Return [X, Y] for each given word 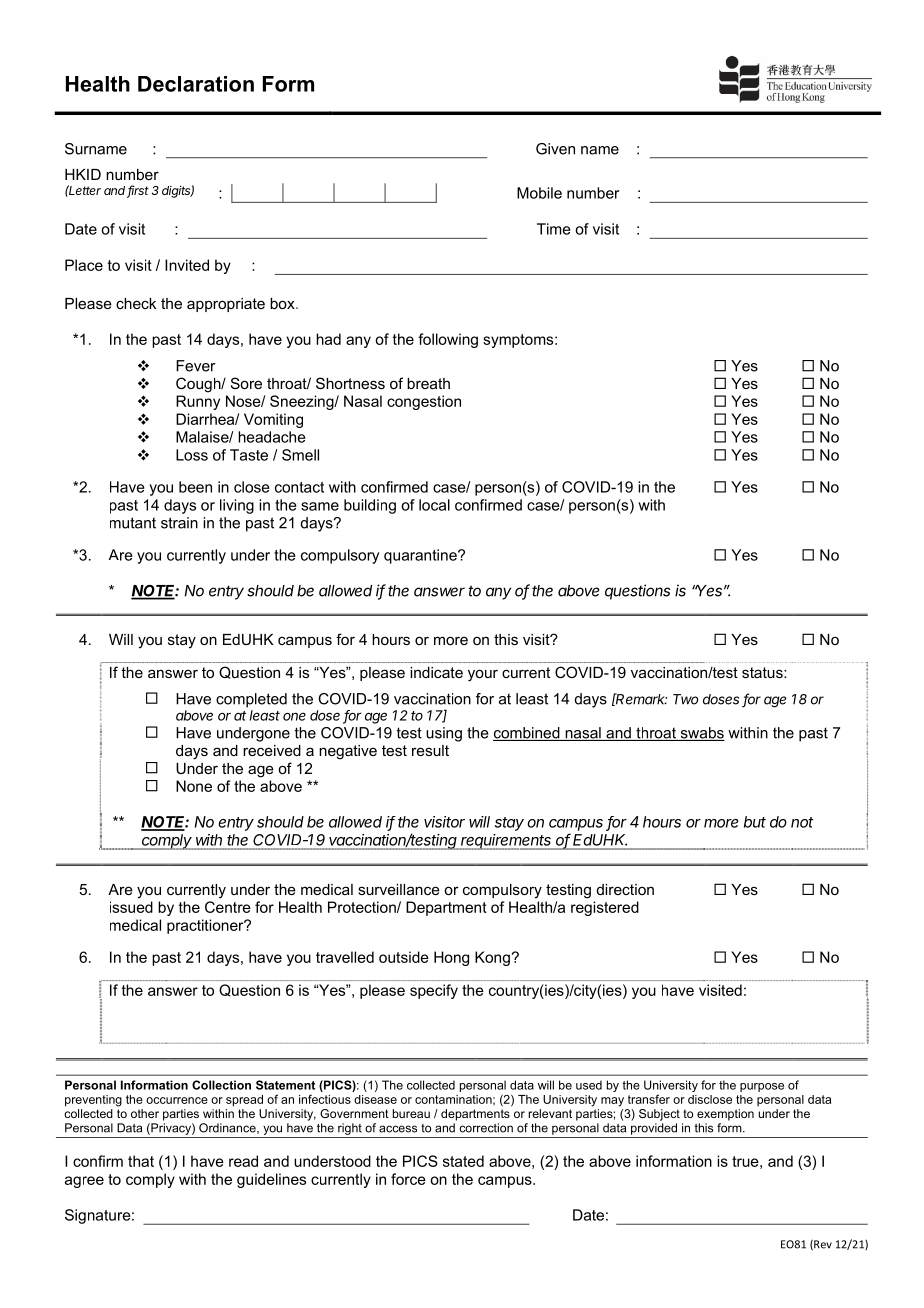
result [430, 750]
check [136, 303]
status [763, 672]
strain [179, 523]
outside [404, 957]
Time [554, 229]
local [434, 505]
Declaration [196, 84]
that [141, 1161]
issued [131, 907]
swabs [701, 734]
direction [625, 889]
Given [555, 149]
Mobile [539, 193]
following [448, 340]
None [194, 786]
